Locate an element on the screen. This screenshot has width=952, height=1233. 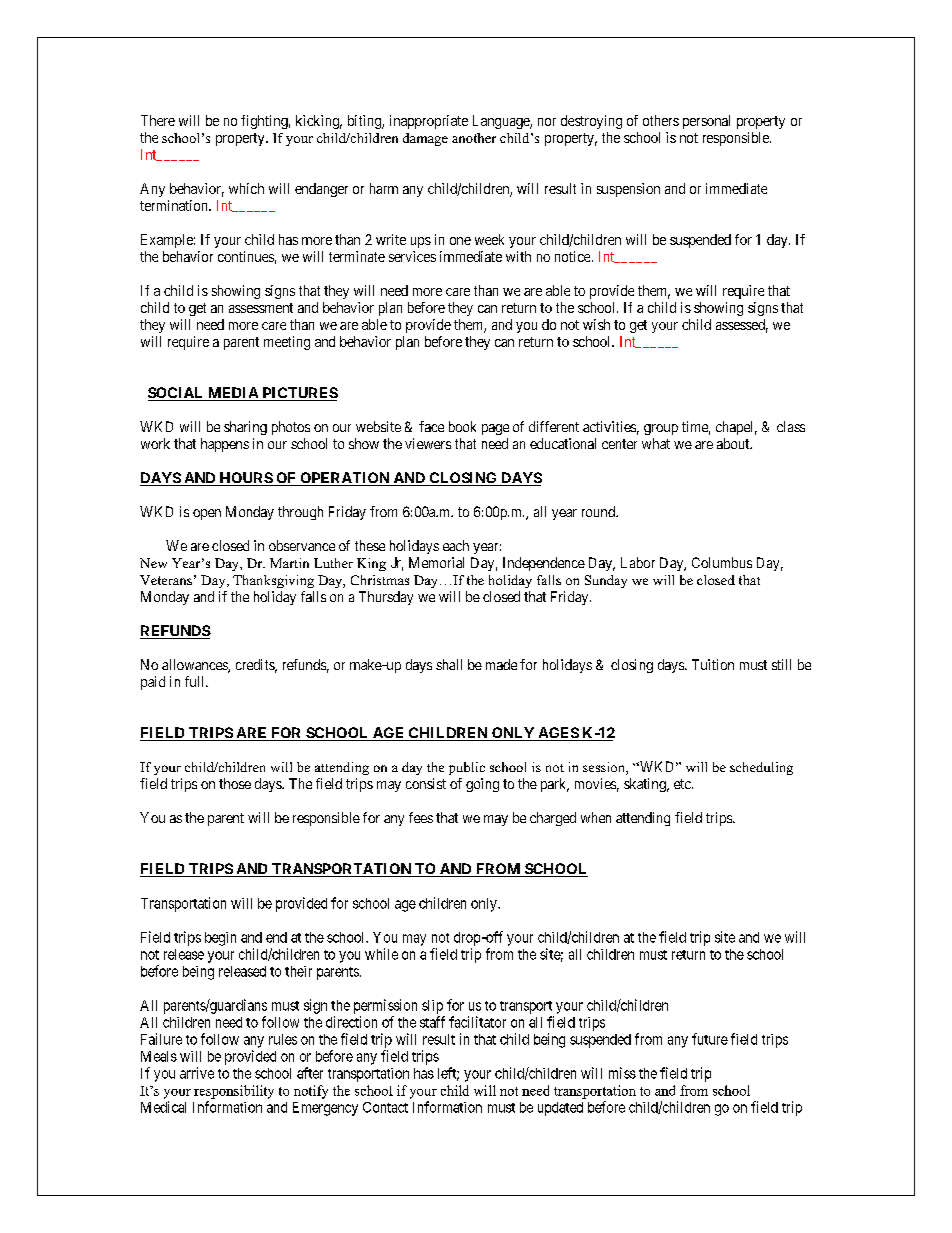
allowances is located at coordinates (195, 666).
